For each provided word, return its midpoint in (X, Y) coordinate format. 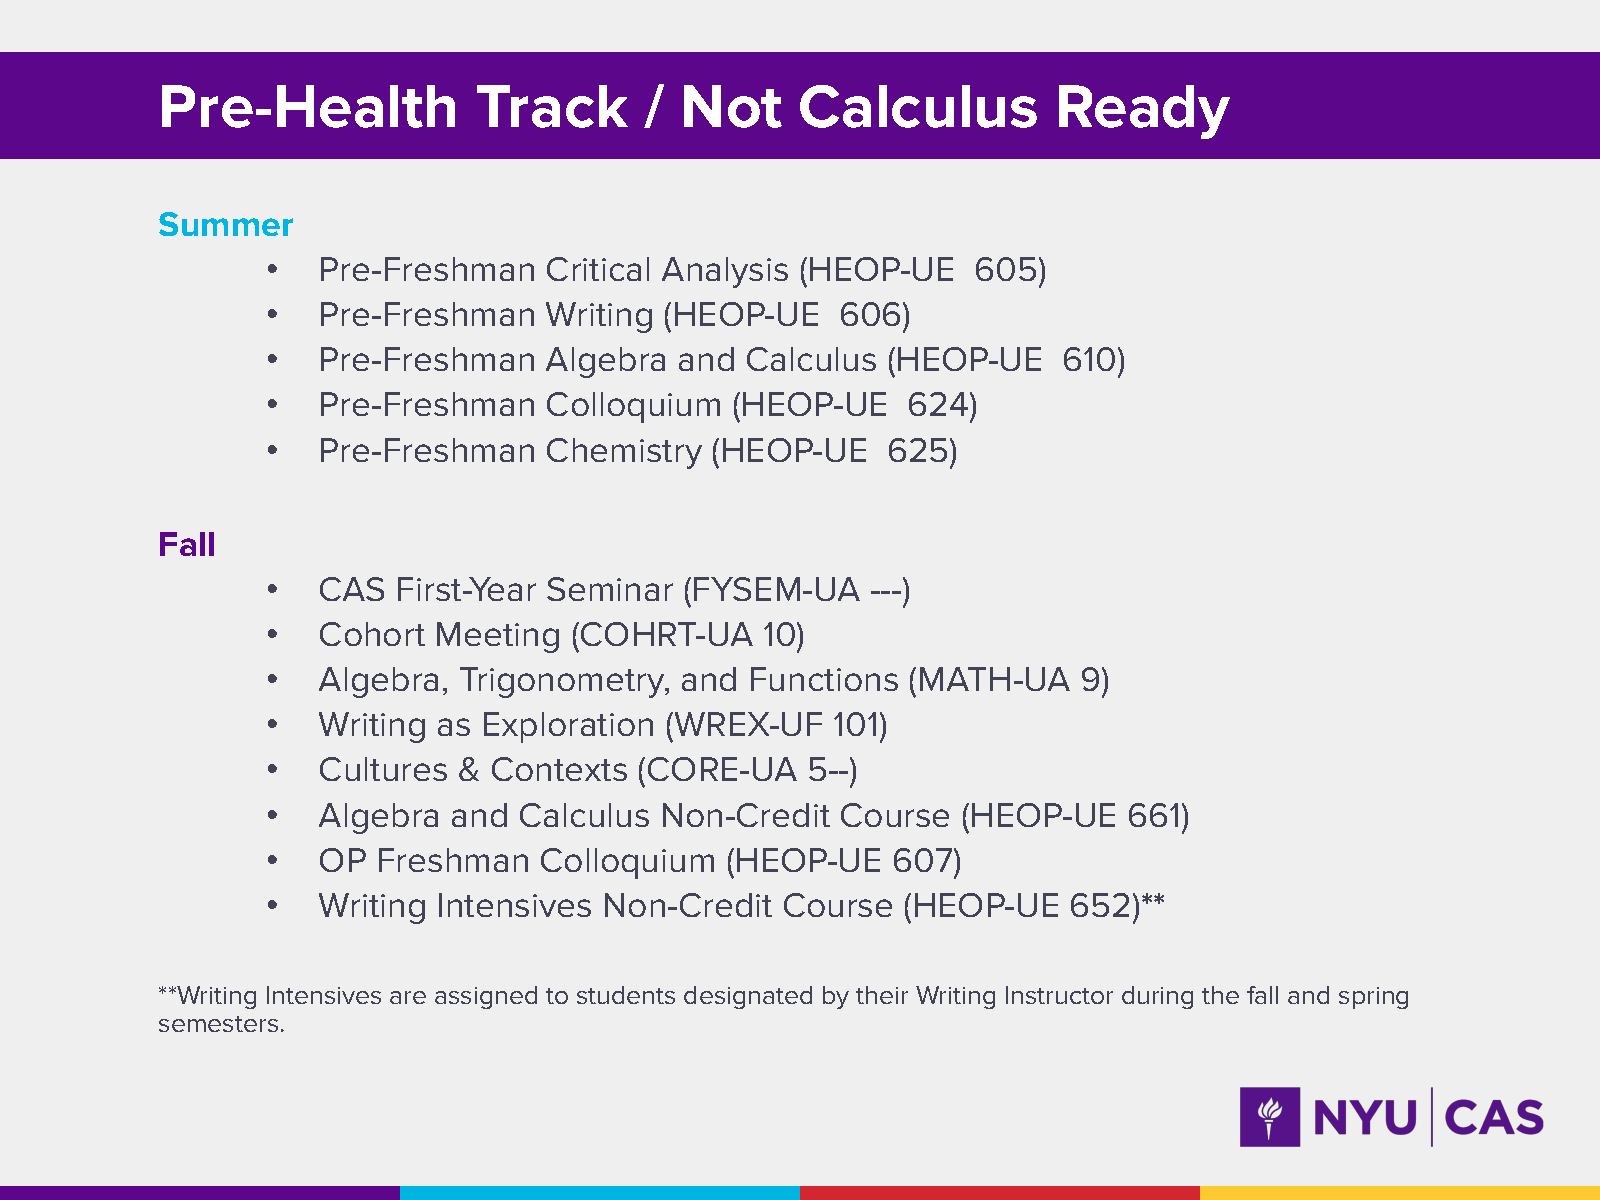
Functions (824, 679)
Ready (1144, 112)
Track (552, 106)
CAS (352, 589)
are (408, 997)
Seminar (610, 589)
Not (733, 106)
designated (748, 997)
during (1157, 997)
